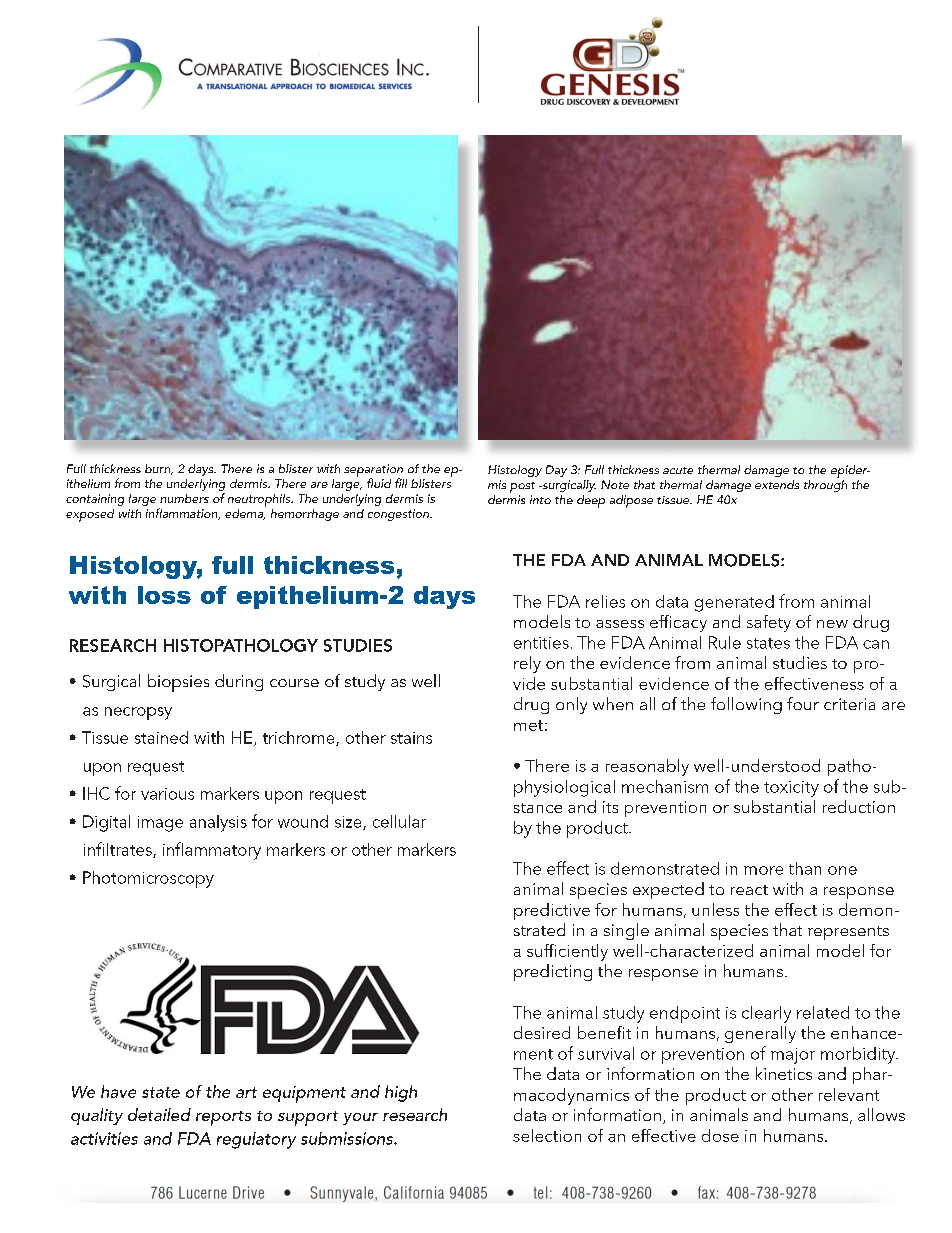 The width and height of the screenshot is (952, 1233). Describe the element at coordinates (540, 499) in the screenshot. I see `into` at that location.
